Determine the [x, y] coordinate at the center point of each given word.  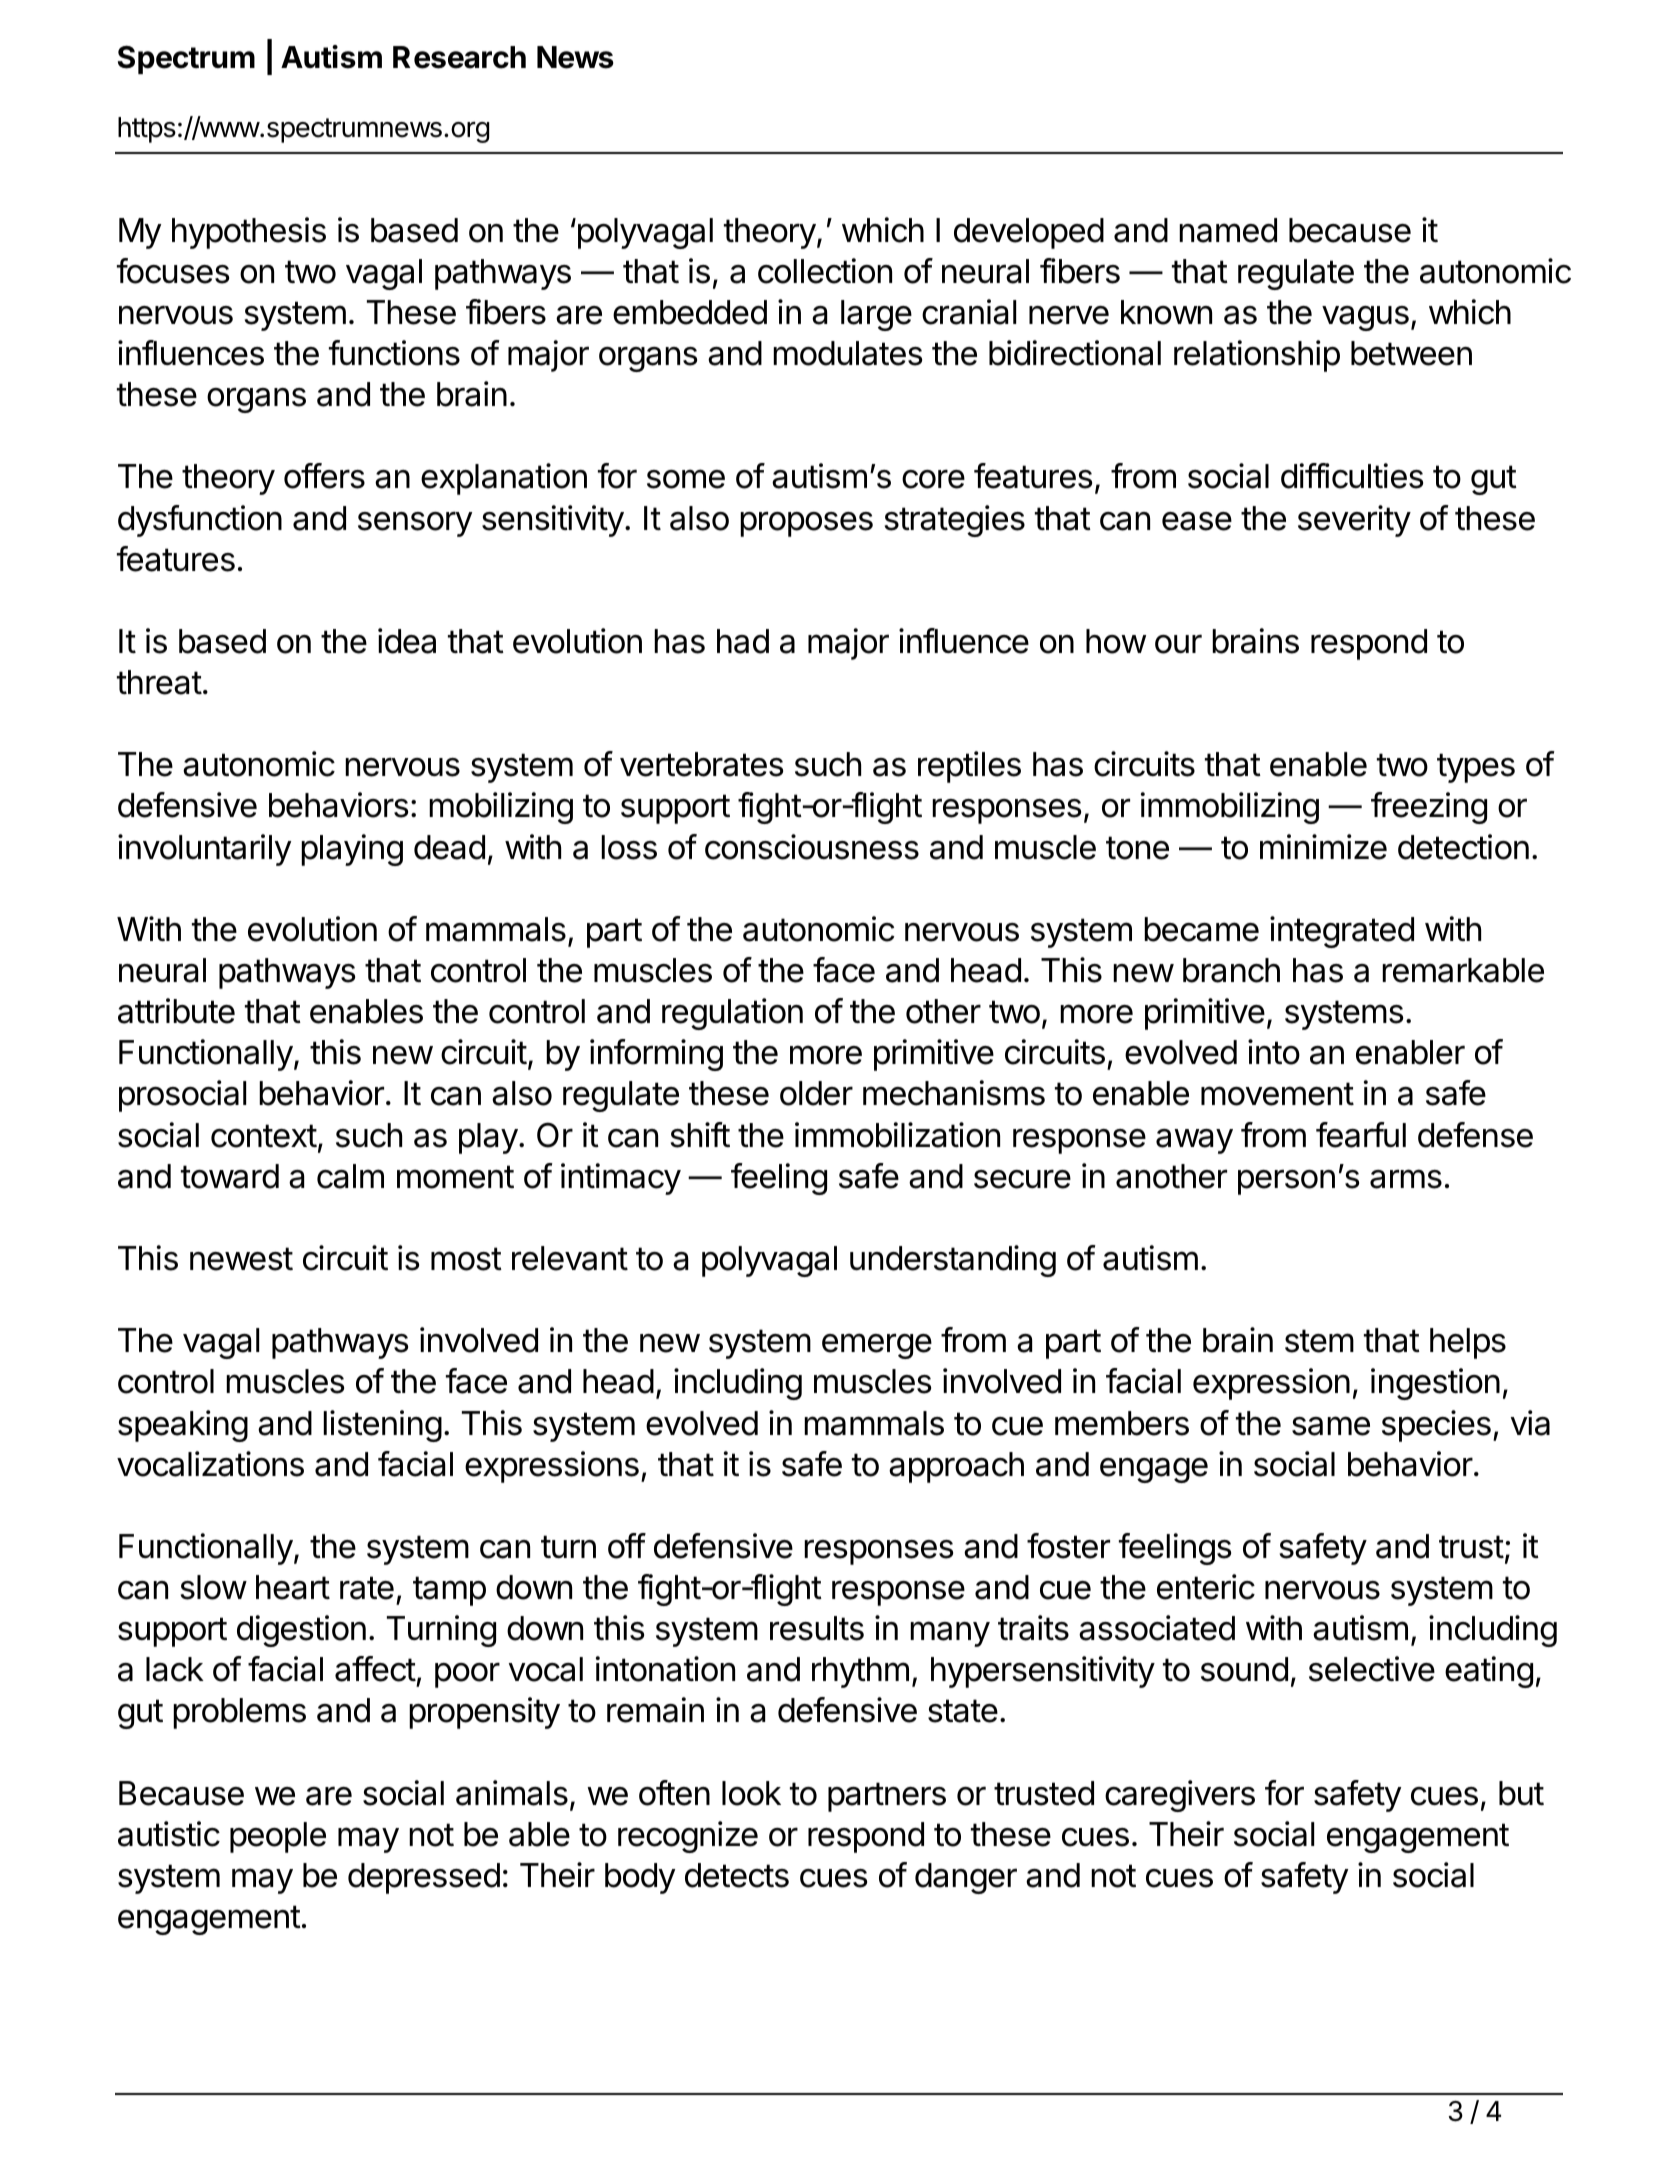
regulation [732, 1014]
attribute [176, 1011]
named [1228, 230]
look [751, 1793]
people [278, 1837]
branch [1231, 970]
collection [825, 271]
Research [459, 57]
